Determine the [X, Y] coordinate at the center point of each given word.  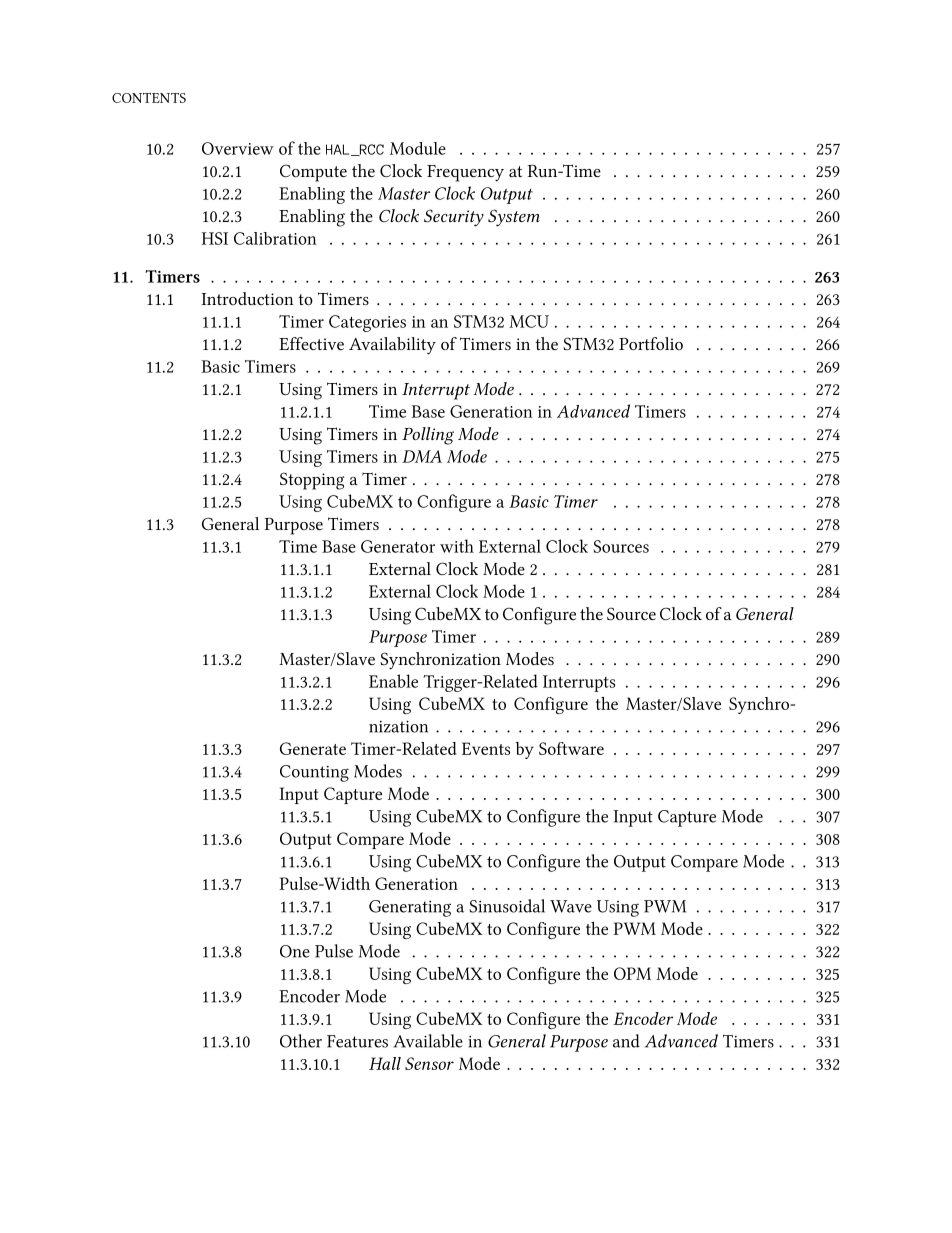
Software [571, 748]
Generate [313, 748]
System [514, 217]
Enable [393, 681]
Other [301, 1041]
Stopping [312, 481]
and [626, 1041]
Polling [428, 436]
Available [428, 1041]
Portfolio [651, 343]
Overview [238, 148]
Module [418, 148]
